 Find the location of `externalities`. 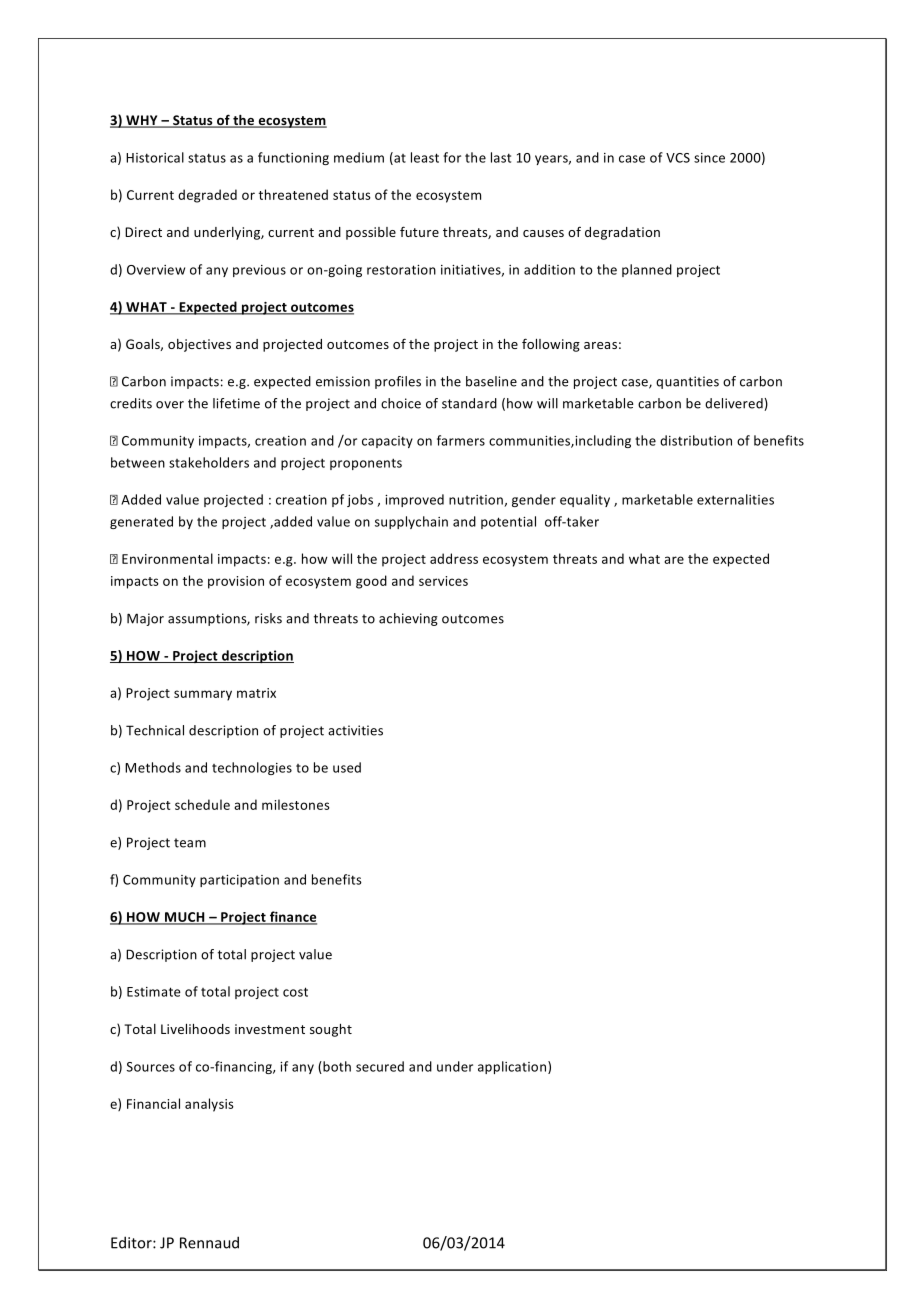

externalities is located at coordinates (735, 499).
